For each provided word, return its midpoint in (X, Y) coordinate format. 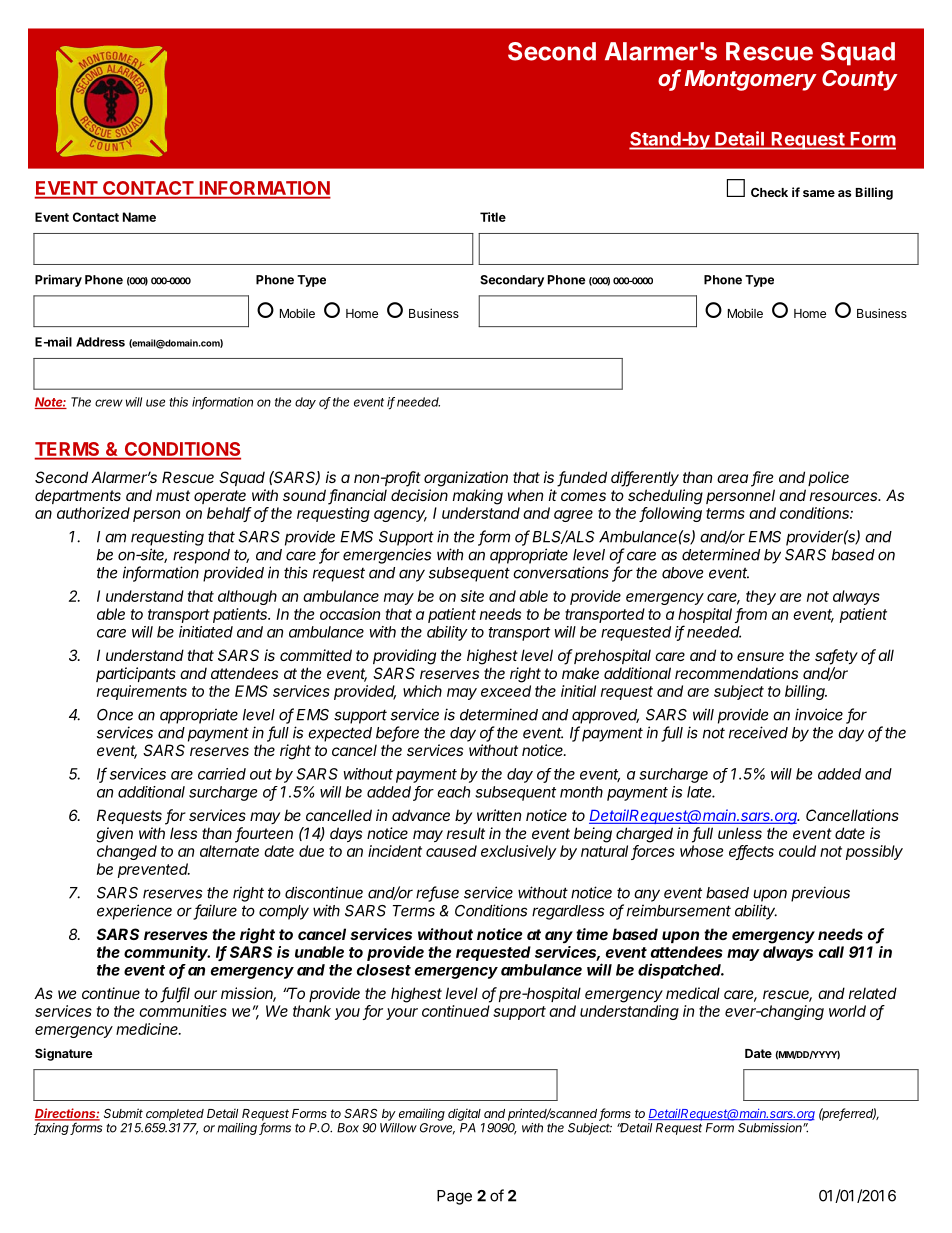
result (466, 833)
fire (762, 478)
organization (466, 479)
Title (493, 217)
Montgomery (751, 80)
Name (139, 217)
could (797, 851)
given (114, 835)
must (173, 495)
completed (175, 1115)
